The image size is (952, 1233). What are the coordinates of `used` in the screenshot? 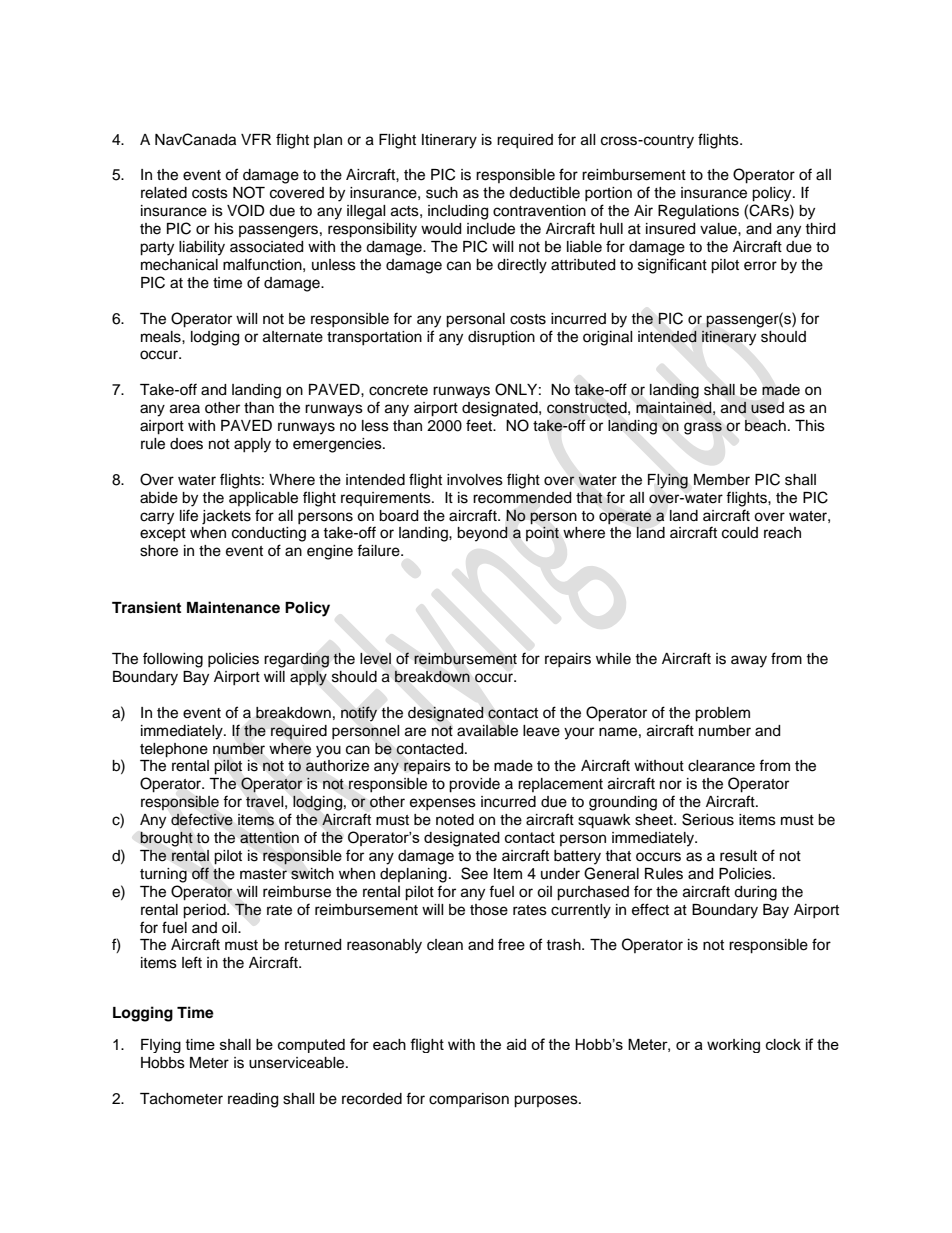 It's located at (767, 408).
